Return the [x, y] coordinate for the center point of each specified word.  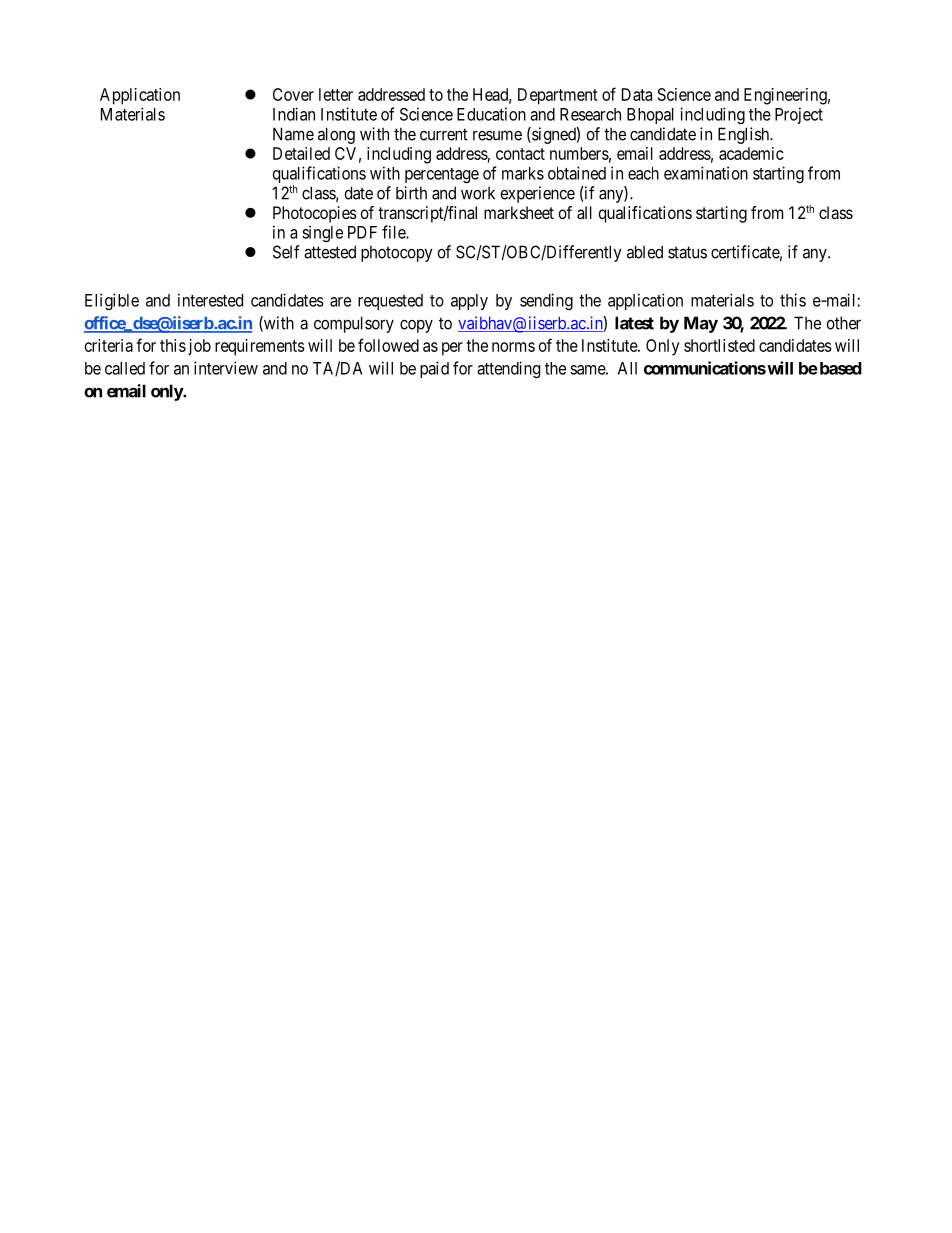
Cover [293, 94]
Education [491, 114]
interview [226, 368]
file [394, 232]
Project [799, 115]
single [322, 233]
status [687, 252]
